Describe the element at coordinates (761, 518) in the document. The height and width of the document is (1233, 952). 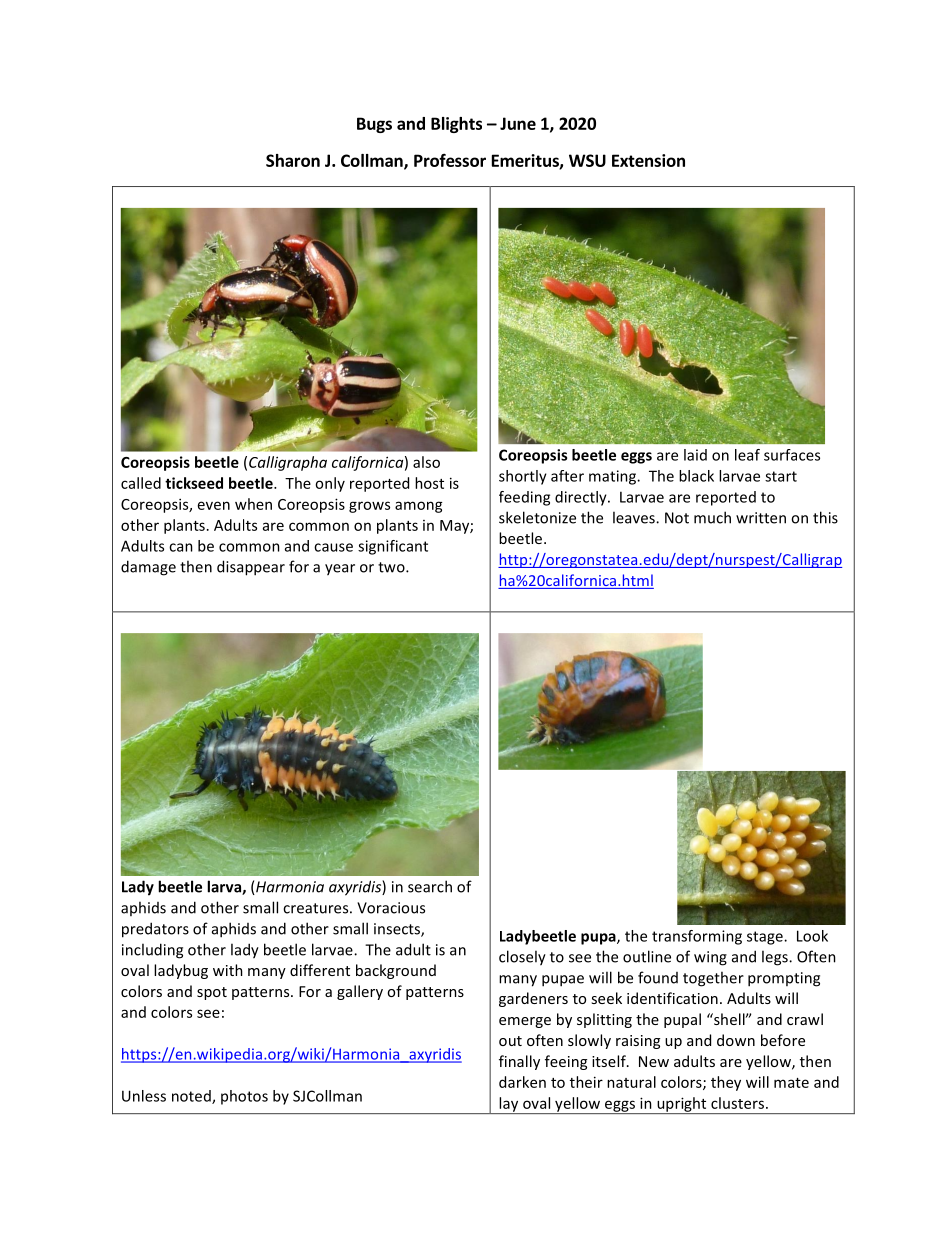
I see `written` at that location.
